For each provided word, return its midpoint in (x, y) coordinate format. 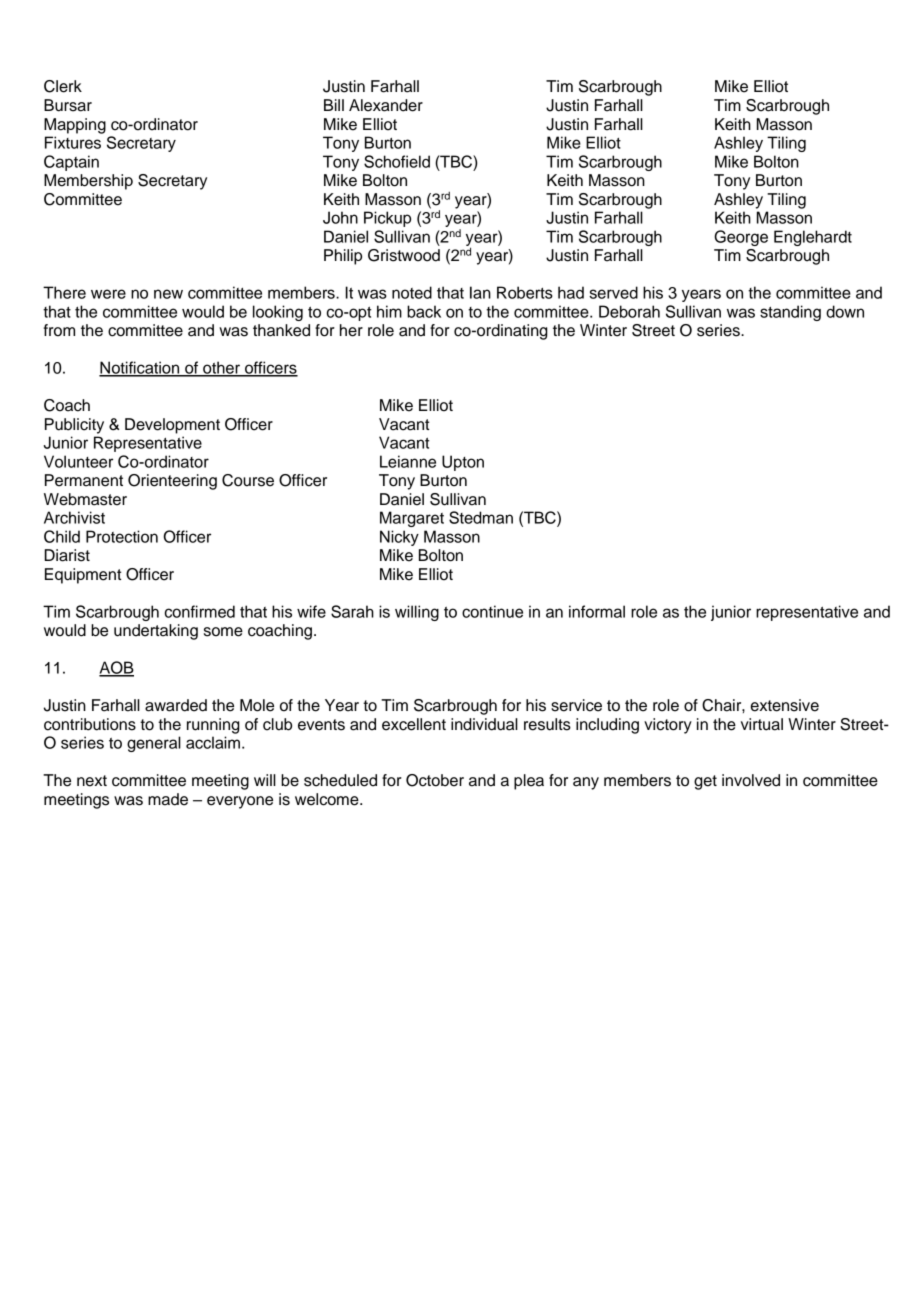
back (424, 311)
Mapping (75, 126)
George (741, 238)
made (168, 799)
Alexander (386, 105)
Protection (122, 536)
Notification (140, 368)
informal (597, 611)
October (435, 780)
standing (790, 313)
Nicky (399, 538)
